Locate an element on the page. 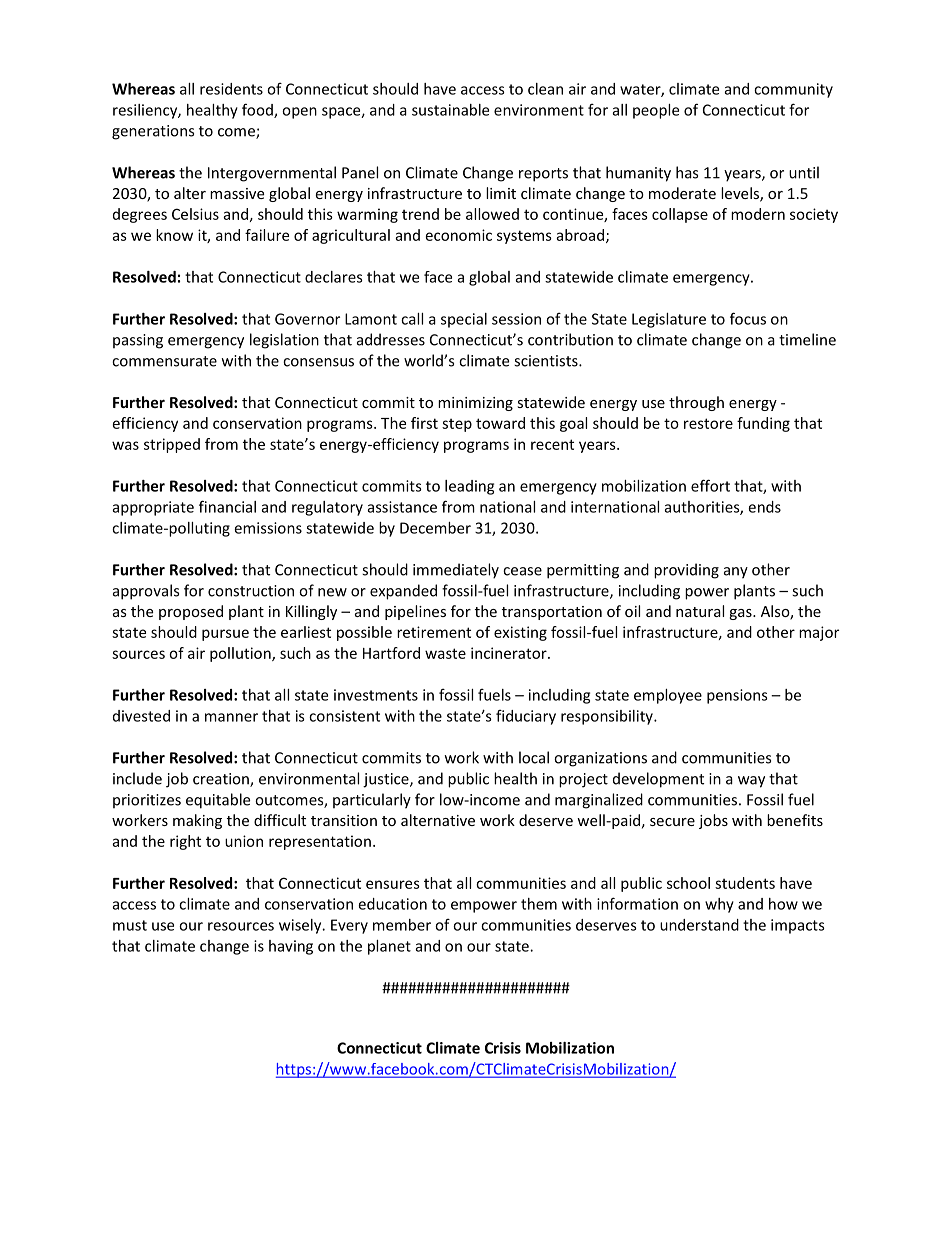  ends is located at coordinates (764, 507).
